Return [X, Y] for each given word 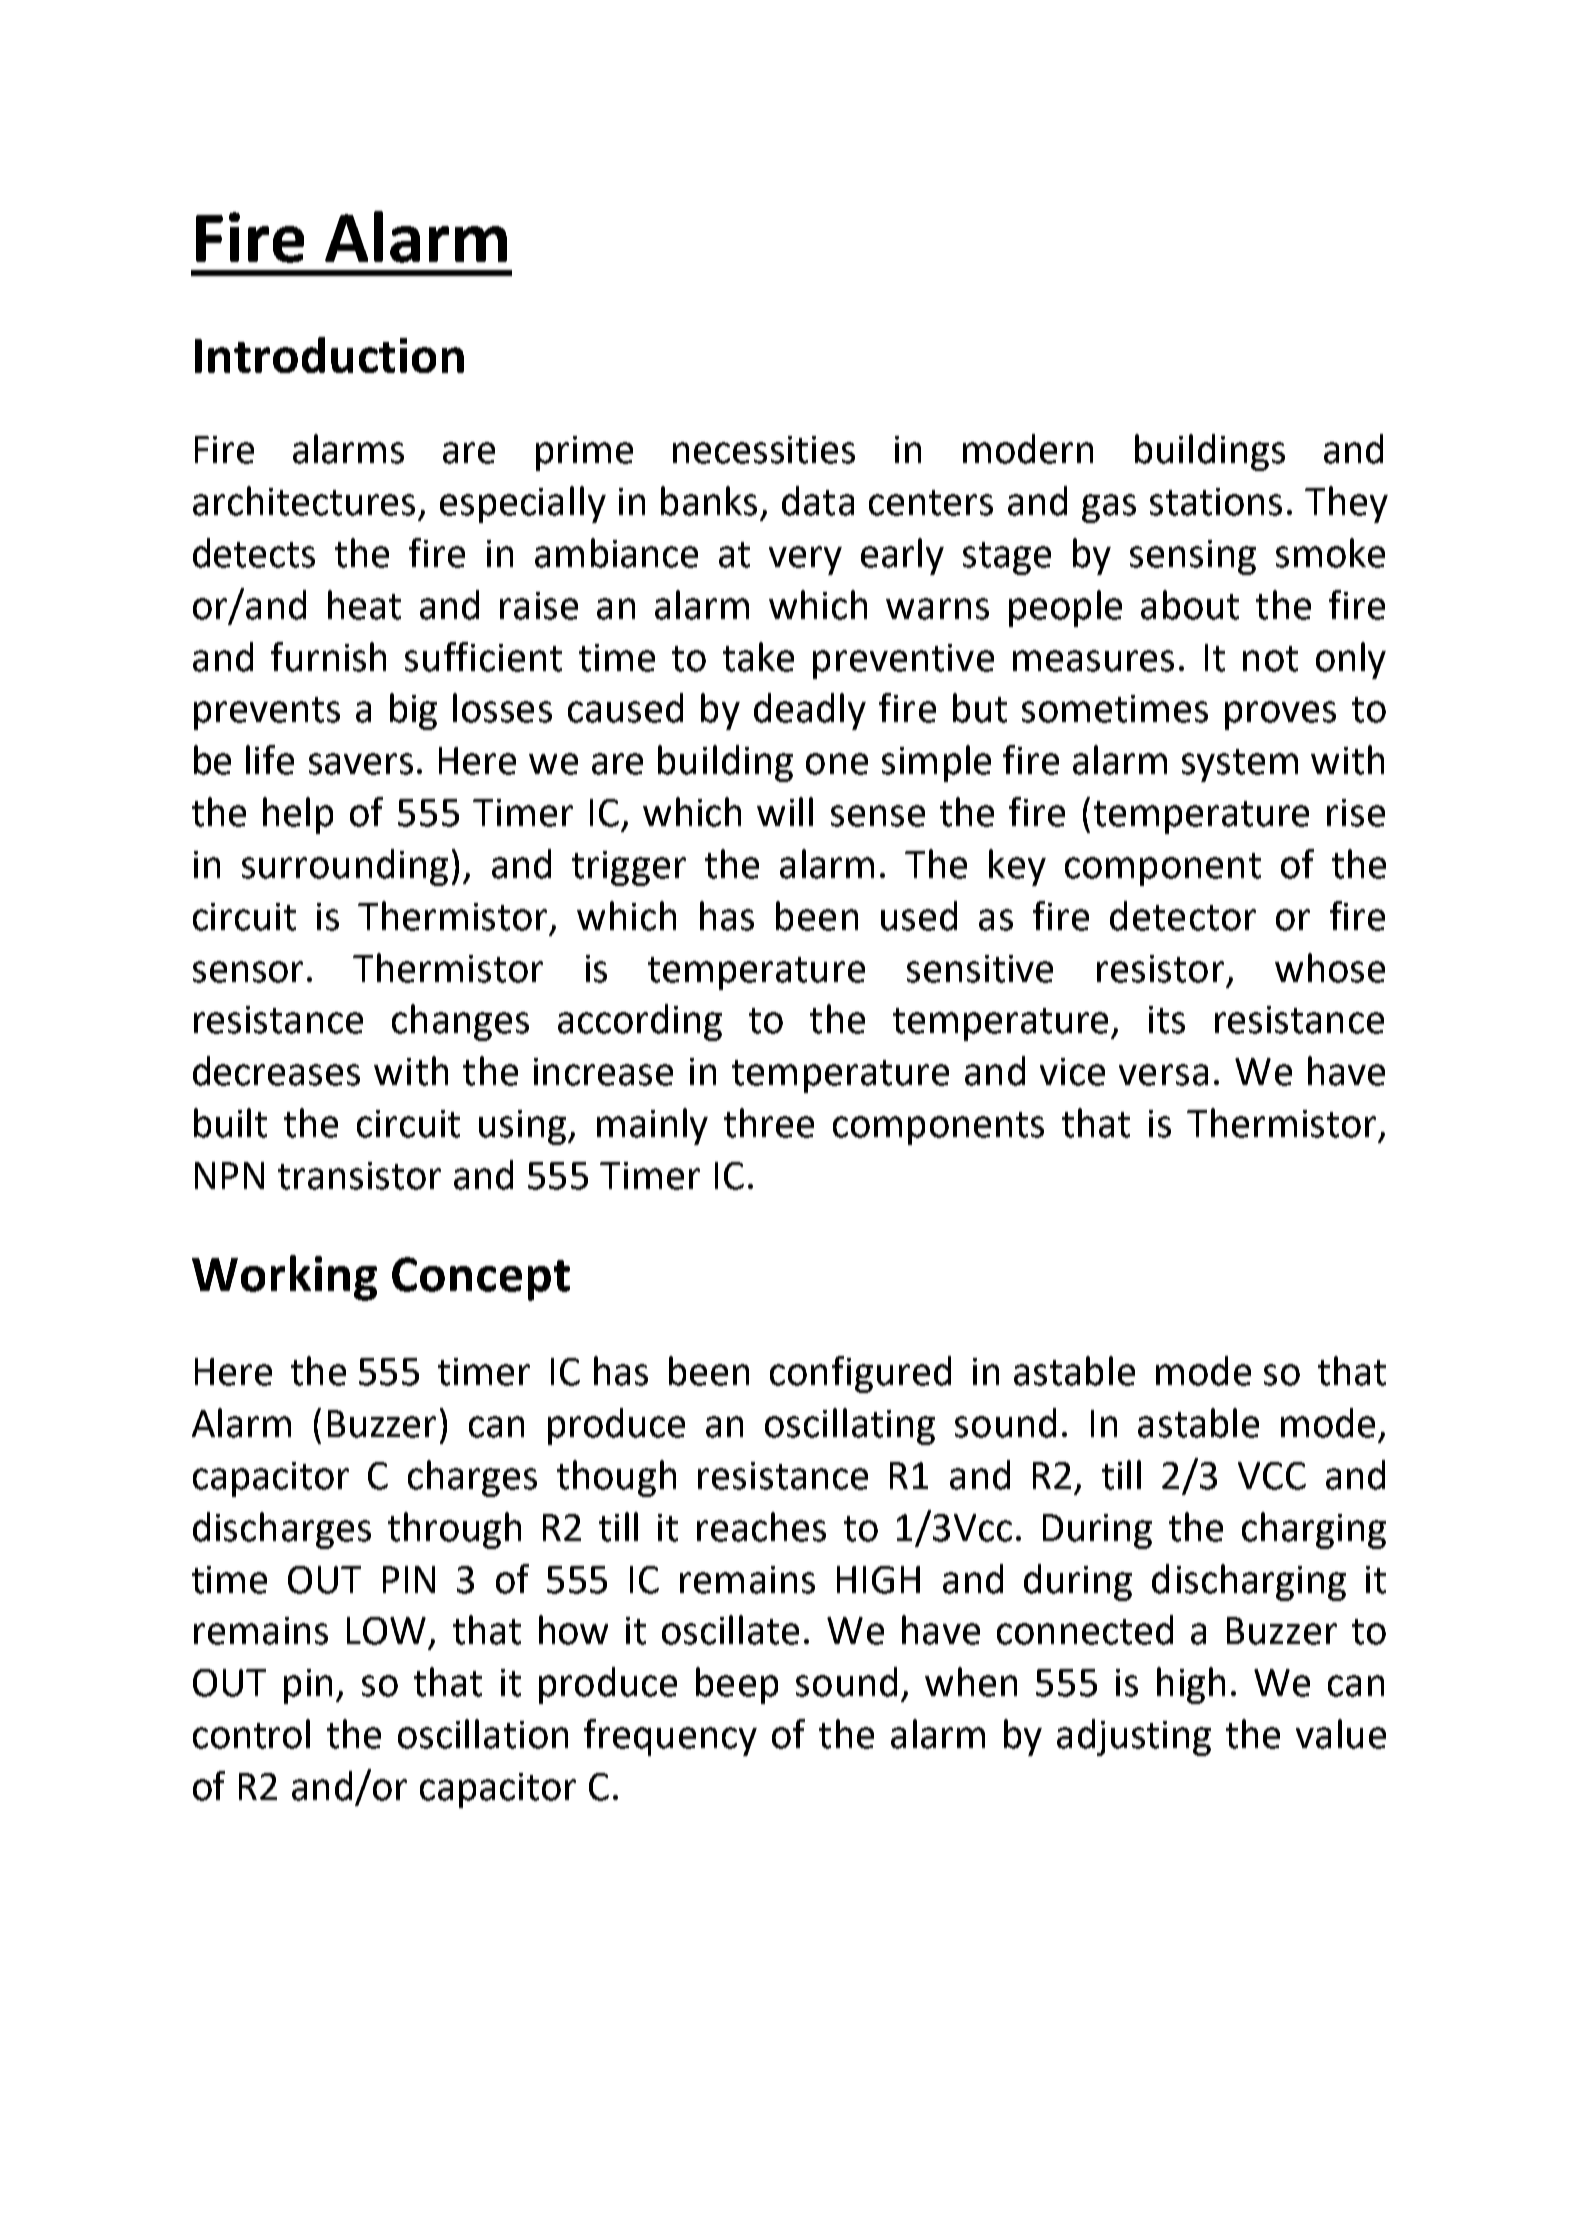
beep [737, 1685]
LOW [386, 1631]
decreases [276, 1071]
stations [1216, 502]
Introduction [329, 355]
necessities [764, 450]
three [769, 1123]
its [1167, 1020]
